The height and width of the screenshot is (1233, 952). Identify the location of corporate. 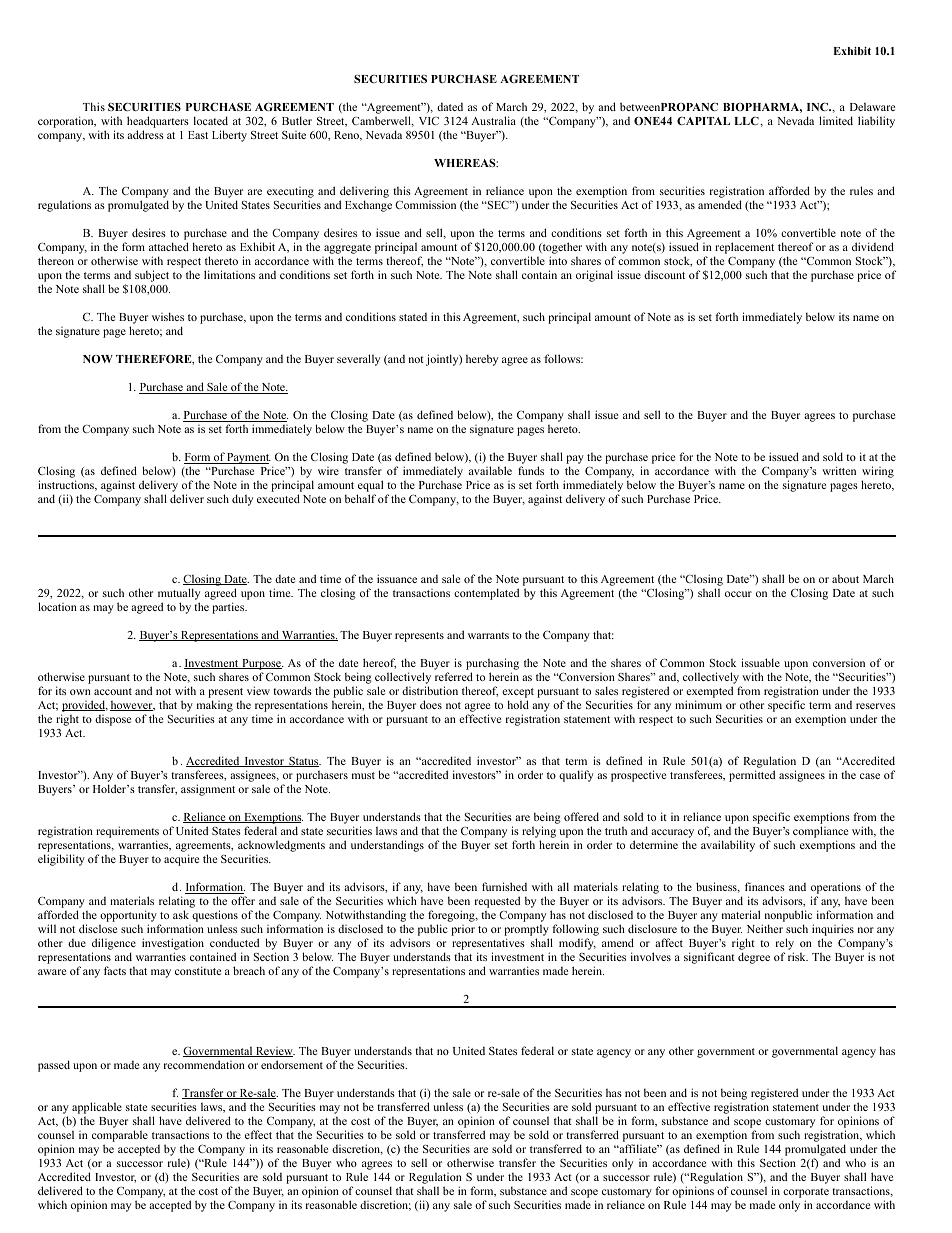
(806, 1193).
